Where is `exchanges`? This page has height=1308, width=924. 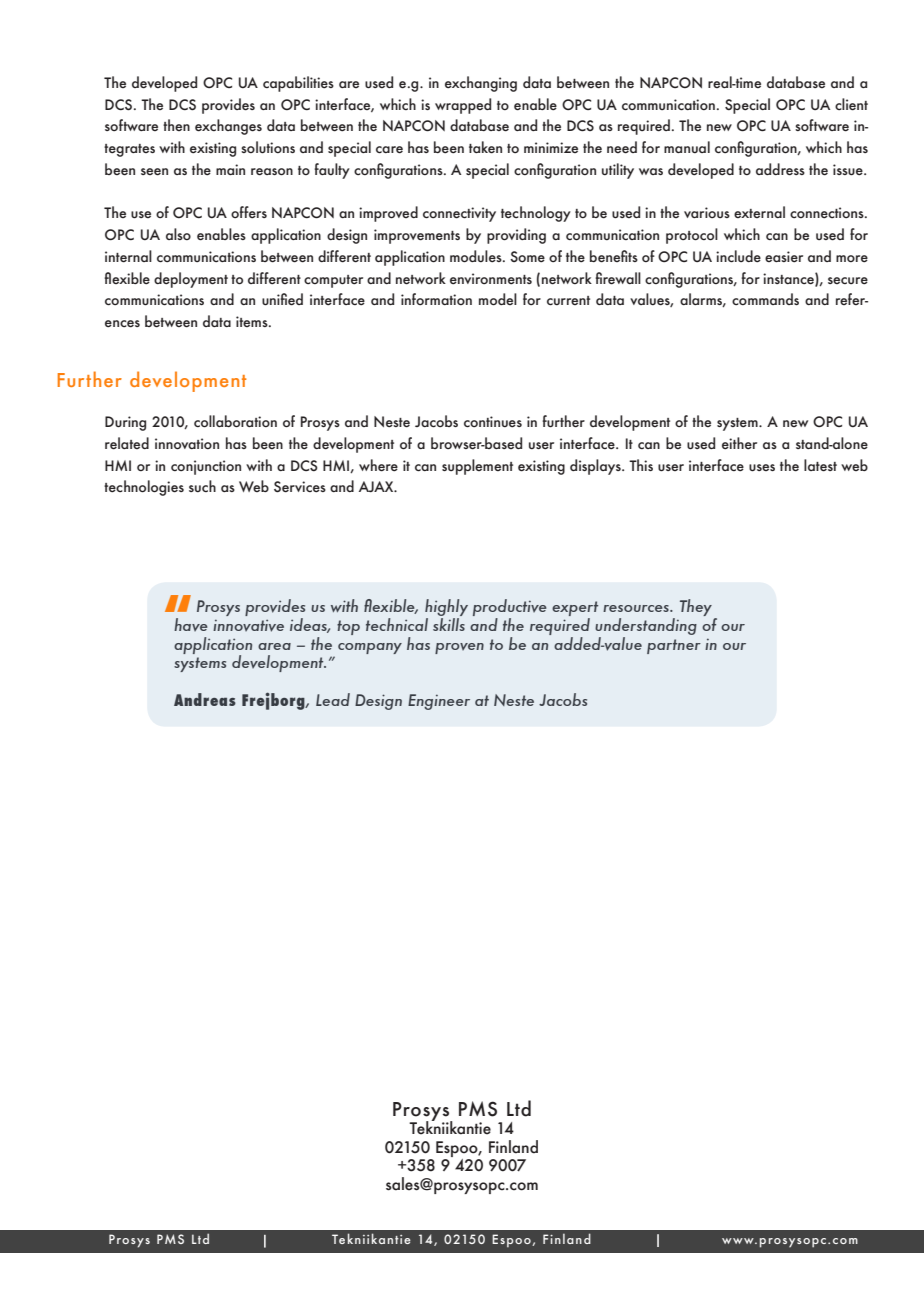
exchanges is located at coordinates (228, 127).
